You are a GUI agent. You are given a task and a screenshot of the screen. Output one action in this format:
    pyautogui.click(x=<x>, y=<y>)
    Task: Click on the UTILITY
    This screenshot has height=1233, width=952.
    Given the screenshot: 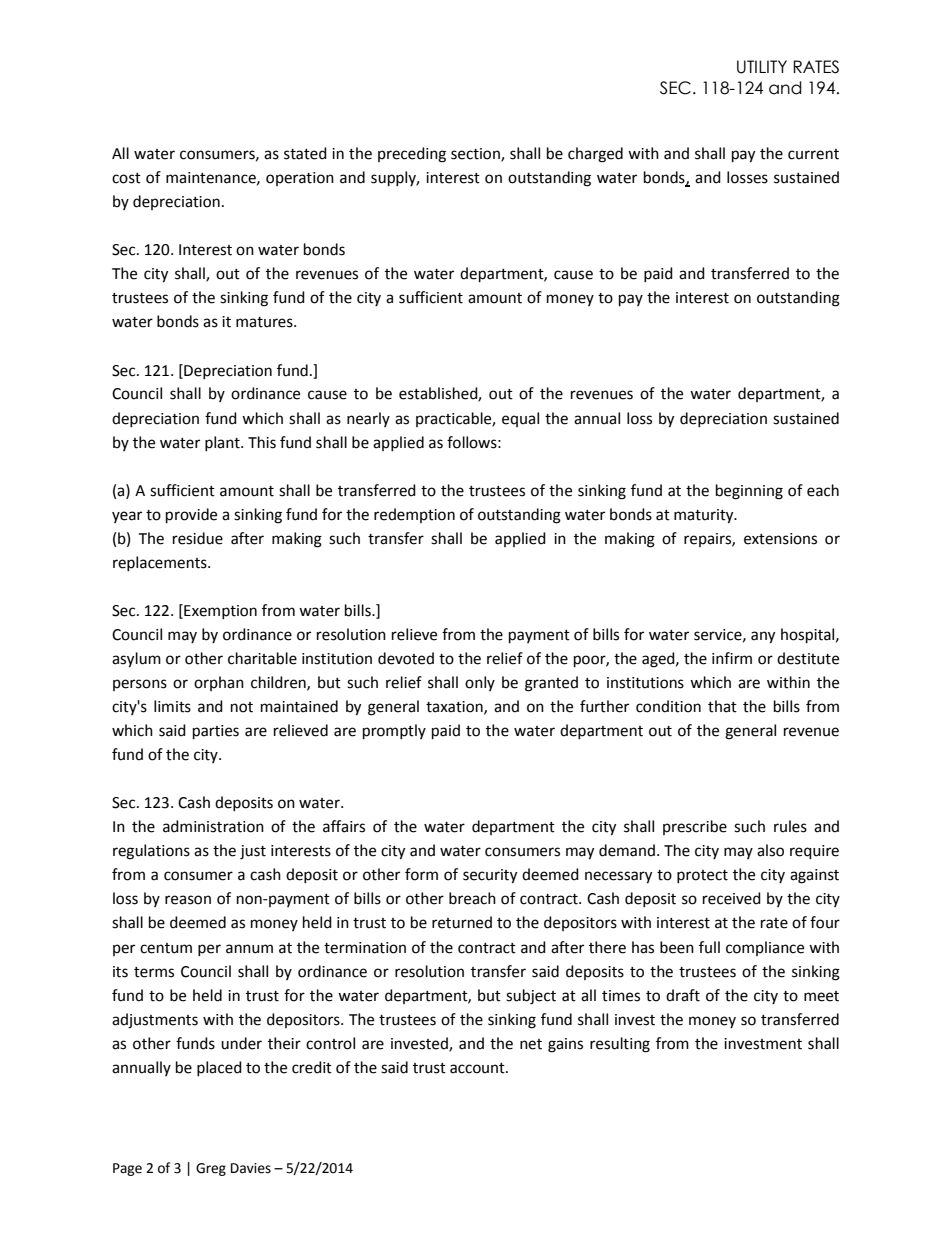 What is the action you would take?
    pyautogui.click(x=762, y=67)
